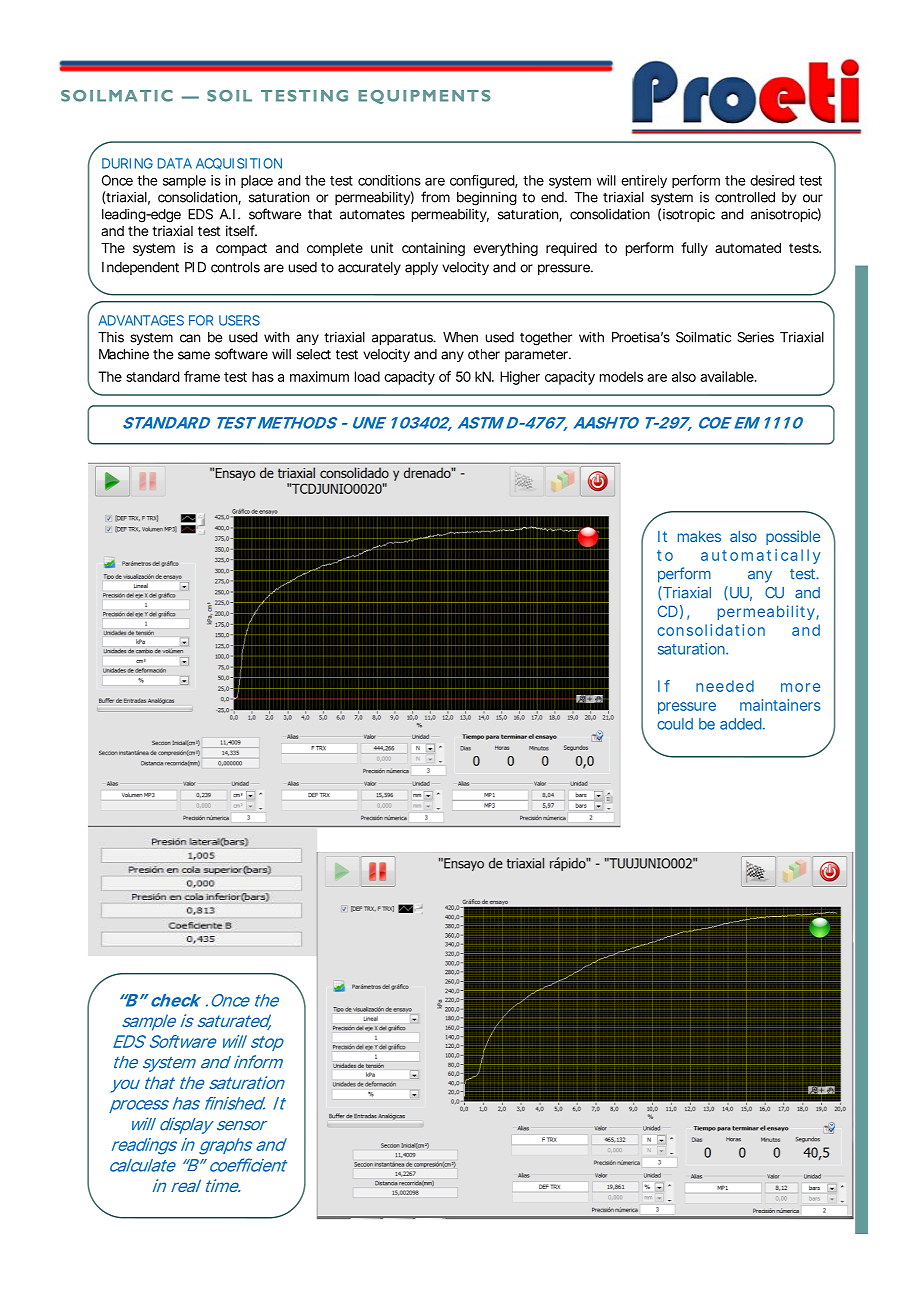 Image resolution: width=924 pixels, height=1308 pixels. Describe the element at coordinates (319, 376) in the document. I see `maximum` at that location.
